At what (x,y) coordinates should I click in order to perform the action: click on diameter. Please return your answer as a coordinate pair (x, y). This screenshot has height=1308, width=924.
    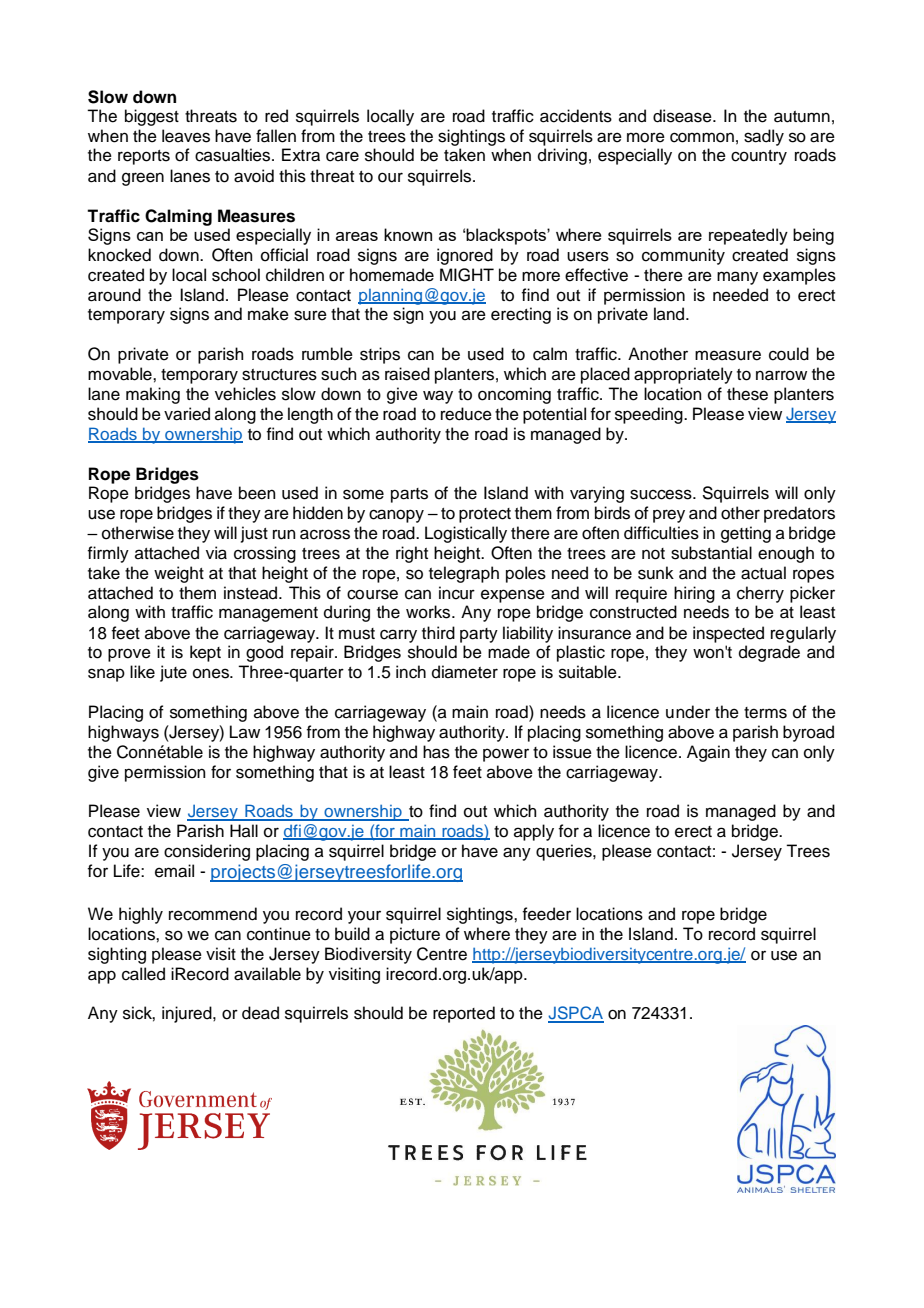
    Looking at the image, I should click on (465, 672).
